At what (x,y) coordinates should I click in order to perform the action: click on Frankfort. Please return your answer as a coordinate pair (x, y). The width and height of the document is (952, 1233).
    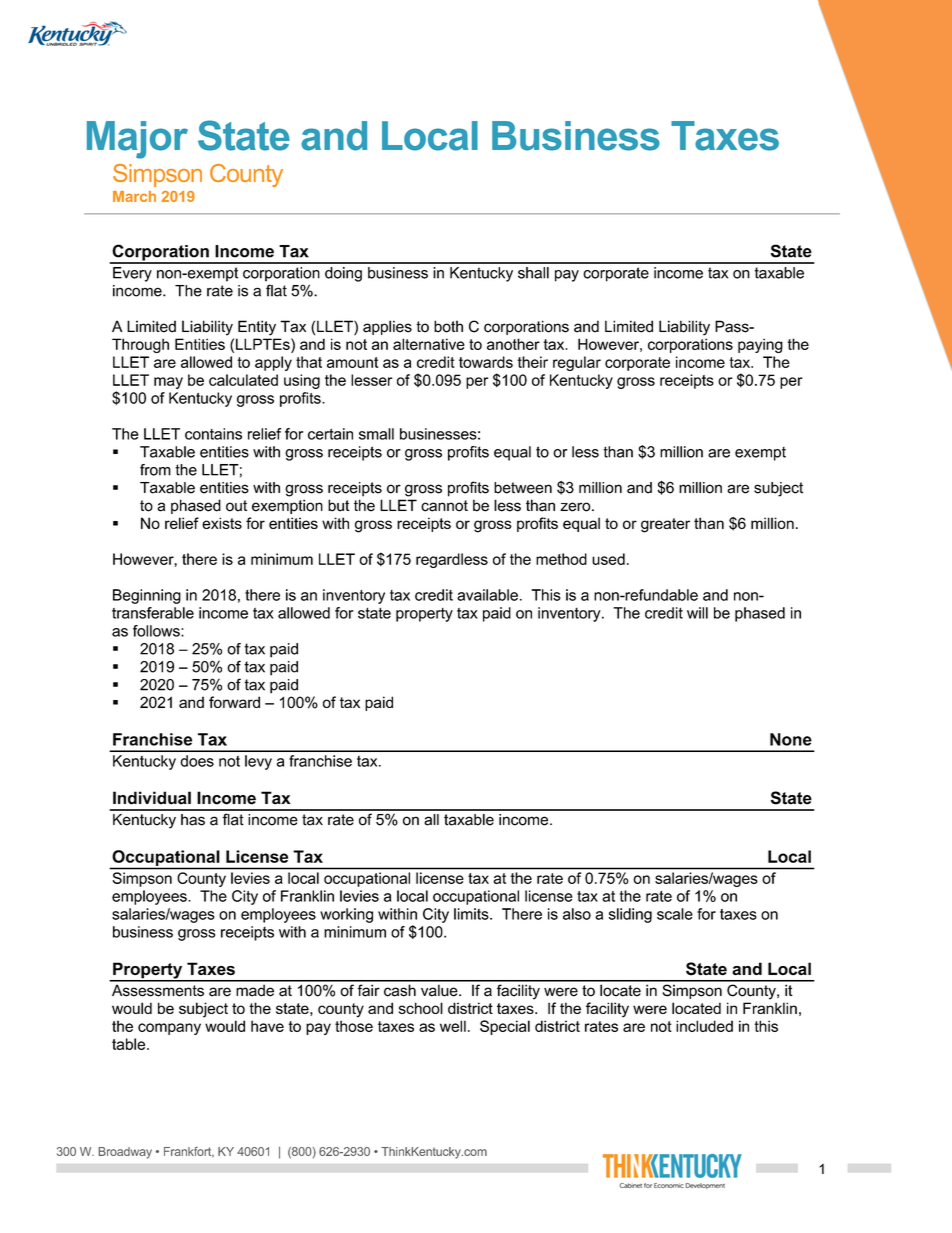
    Looking at the image, I should click on (189, 1152).
